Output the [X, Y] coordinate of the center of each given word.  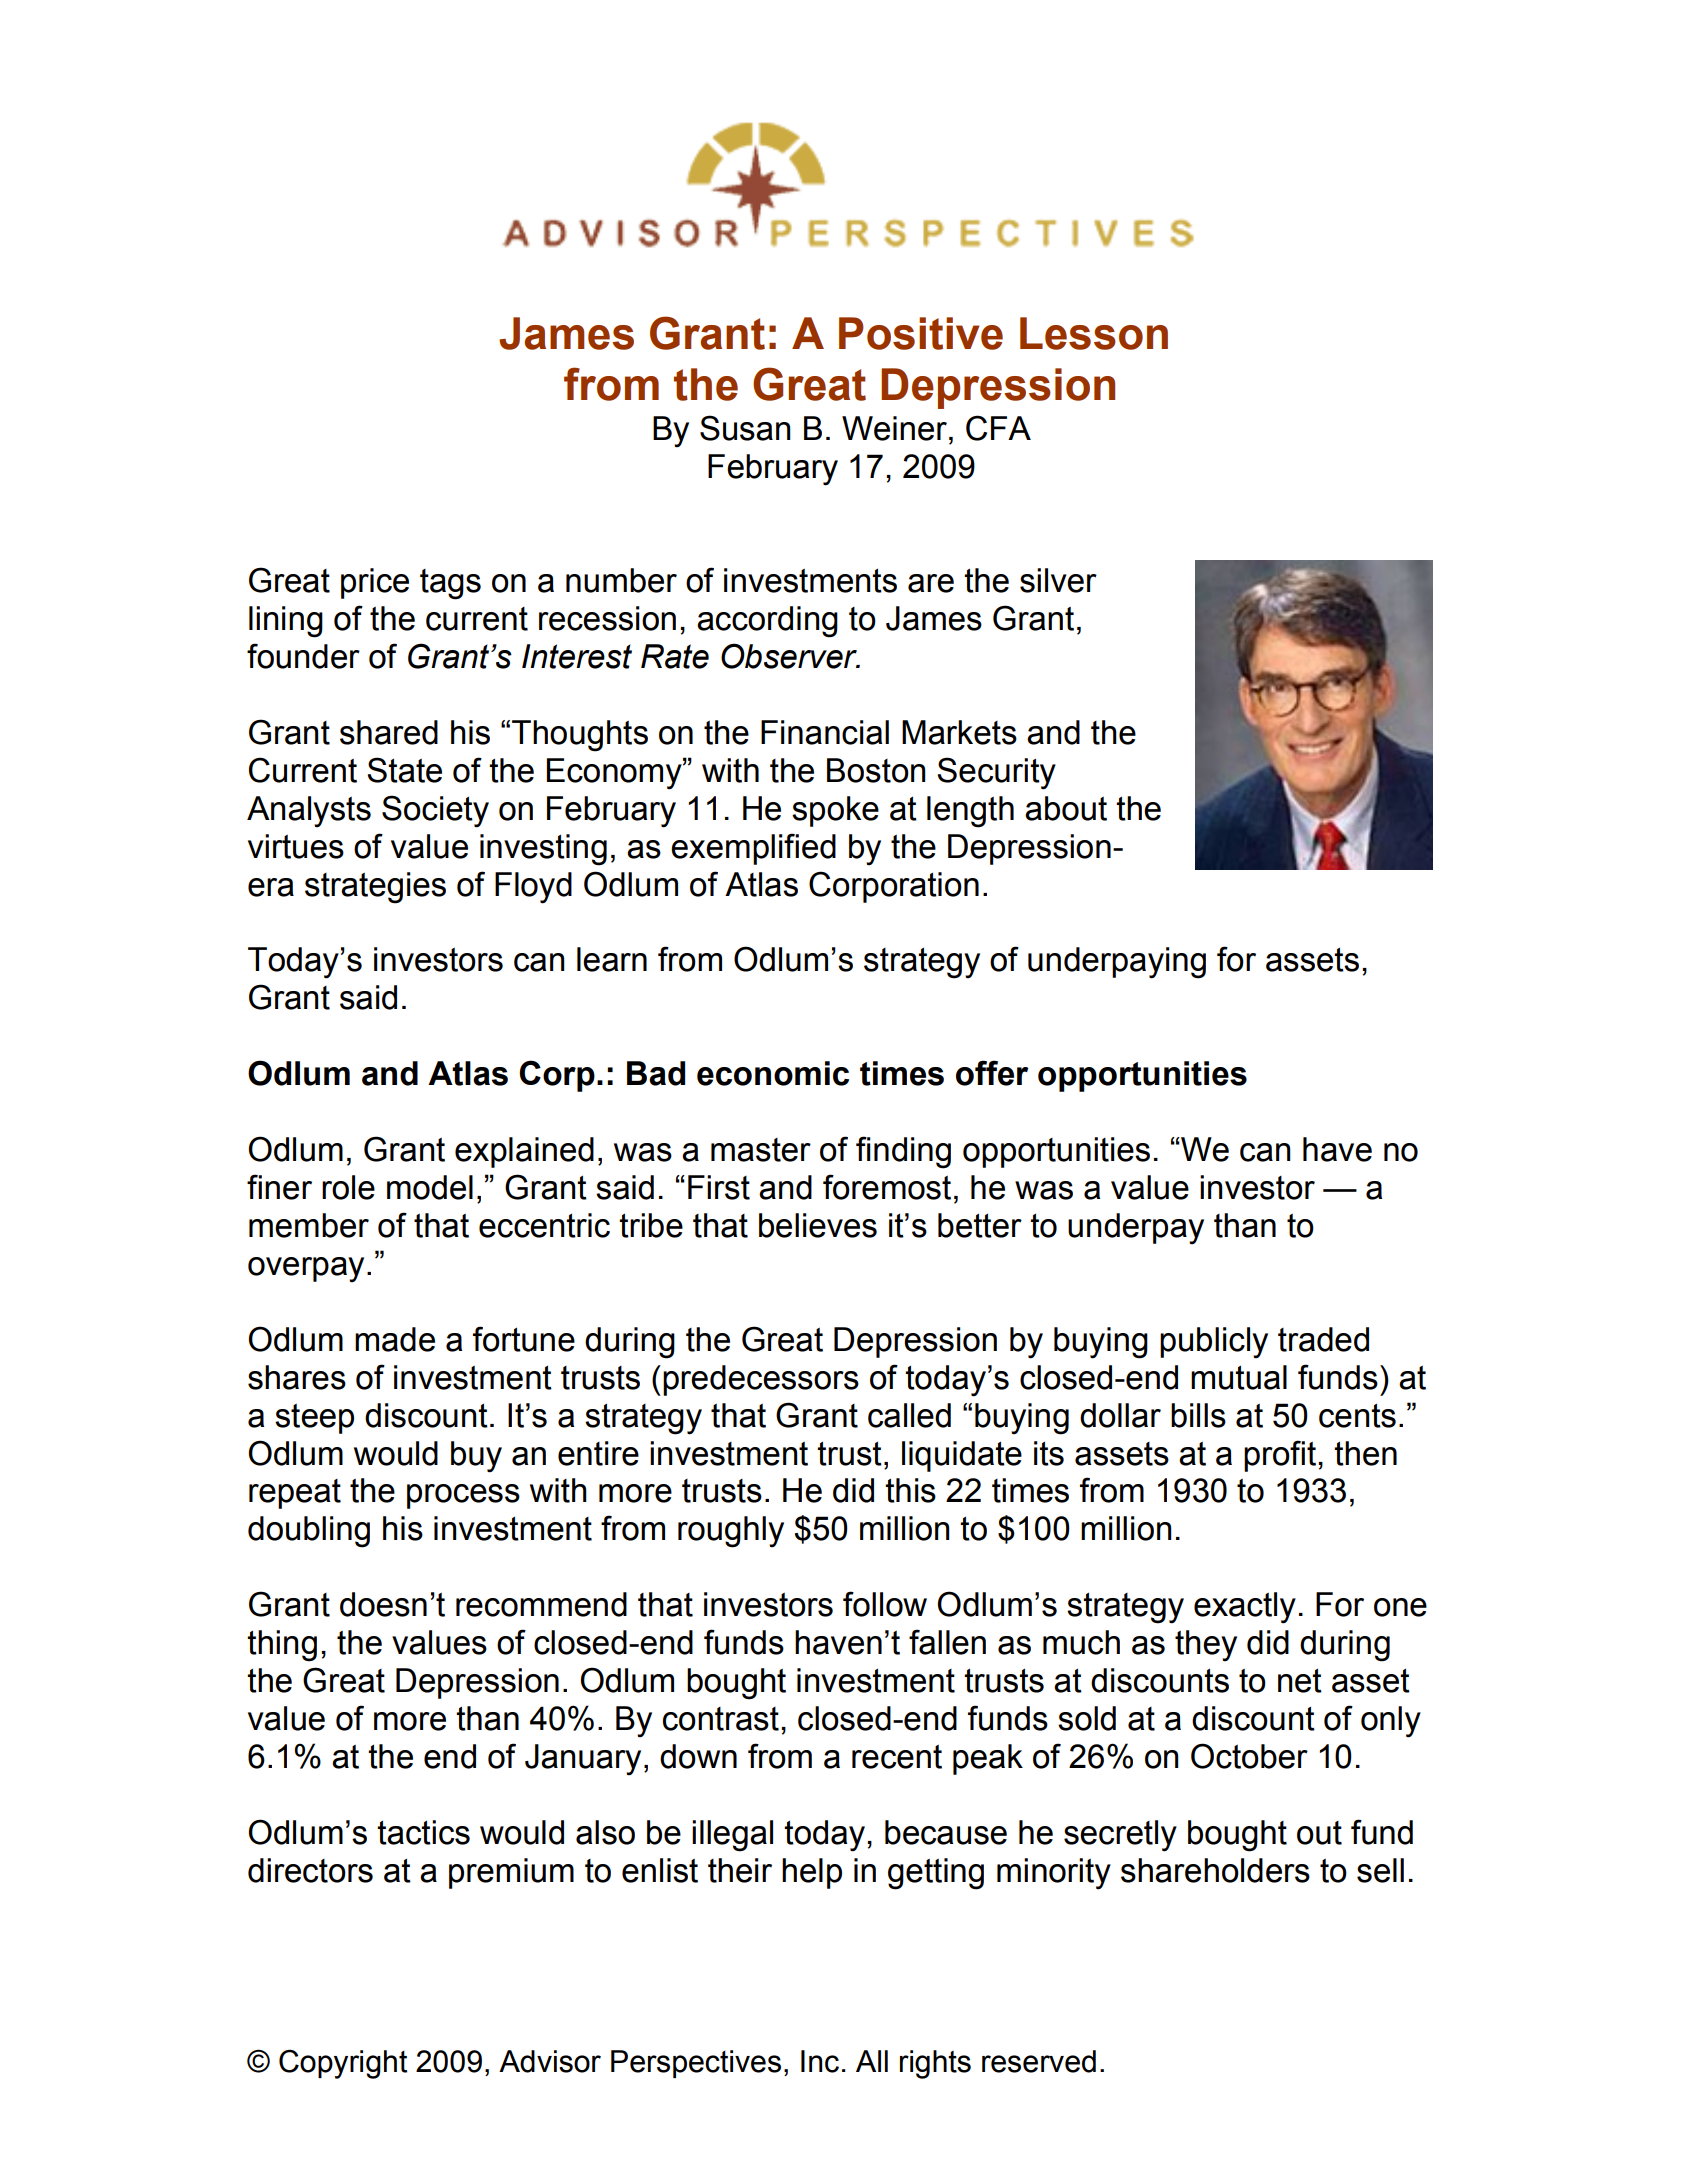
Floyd [533, 888]
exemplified [753, 849]
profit [1280, 1456]
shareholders [1215, 1870]
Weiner [894, 428]
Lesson [1094, 333]
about [1066, 808]
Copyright [343, 2064]
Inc [820, 2061]
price [375, 583]
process [463, 1496]
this [910, 1490]
